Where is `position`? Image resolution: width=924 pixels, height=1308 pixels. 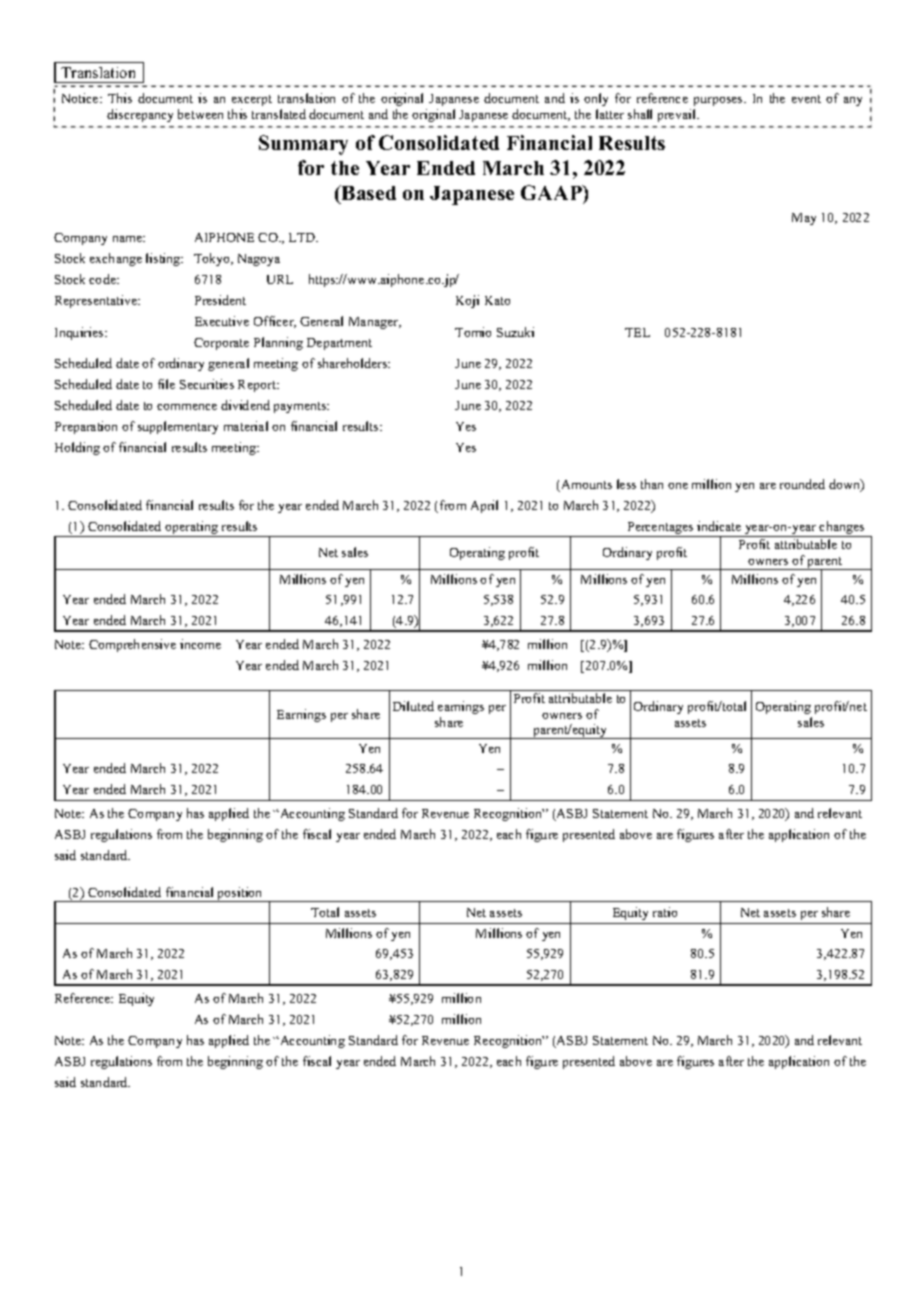 position is located at coordinates (240, 894).
